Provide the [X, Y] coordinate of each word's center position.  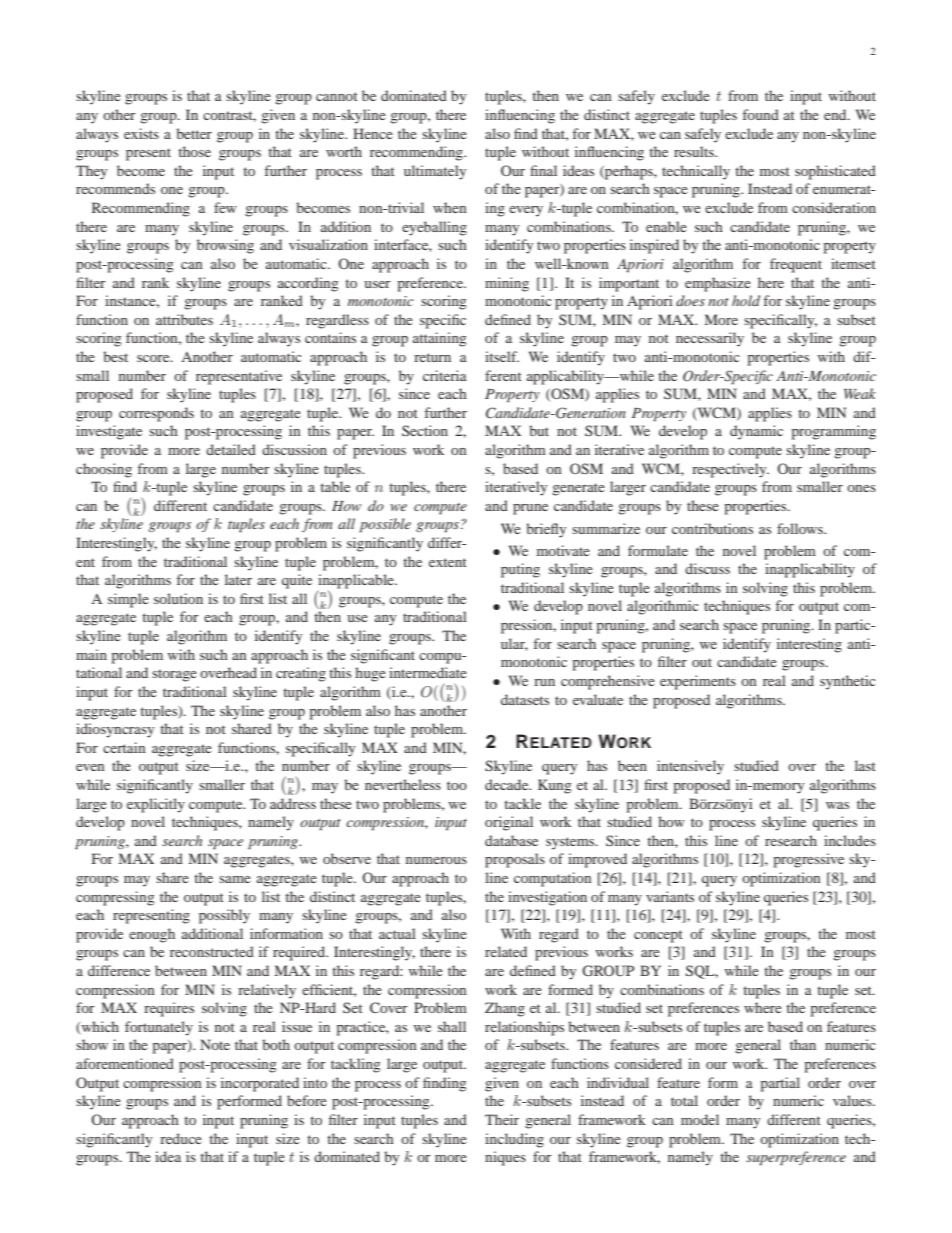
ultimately [435, 172]
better [194, 133]
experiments [698, 682]
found [761, 114]
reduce [181, 1138]
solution [178, 598]
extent [448, 562]
